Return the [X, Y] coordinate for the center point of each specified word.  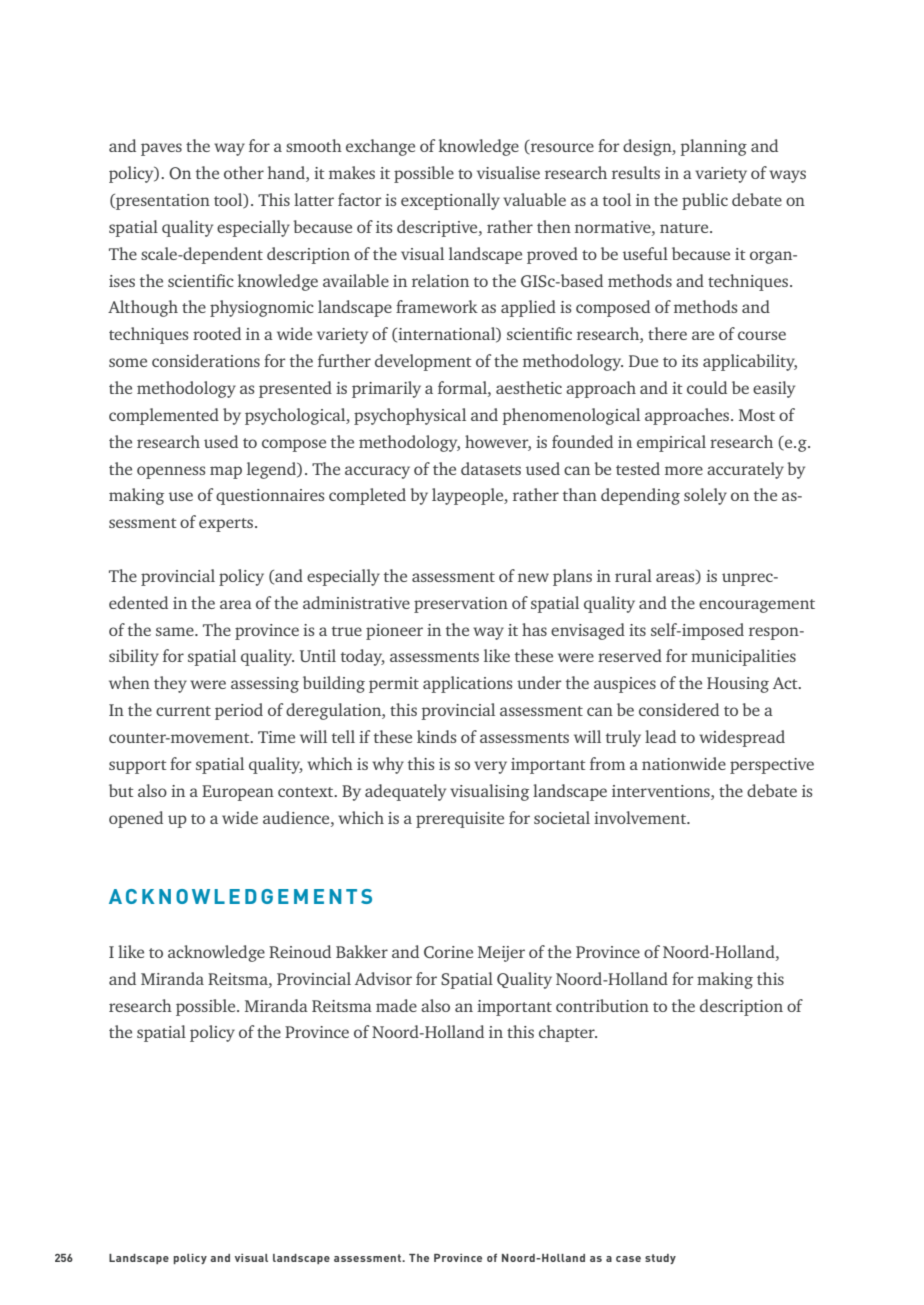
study [660, 1259]
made [396, 1005]
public [705, 201]
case [628, 1259]
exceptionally [450, 201]
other [244, 172]
